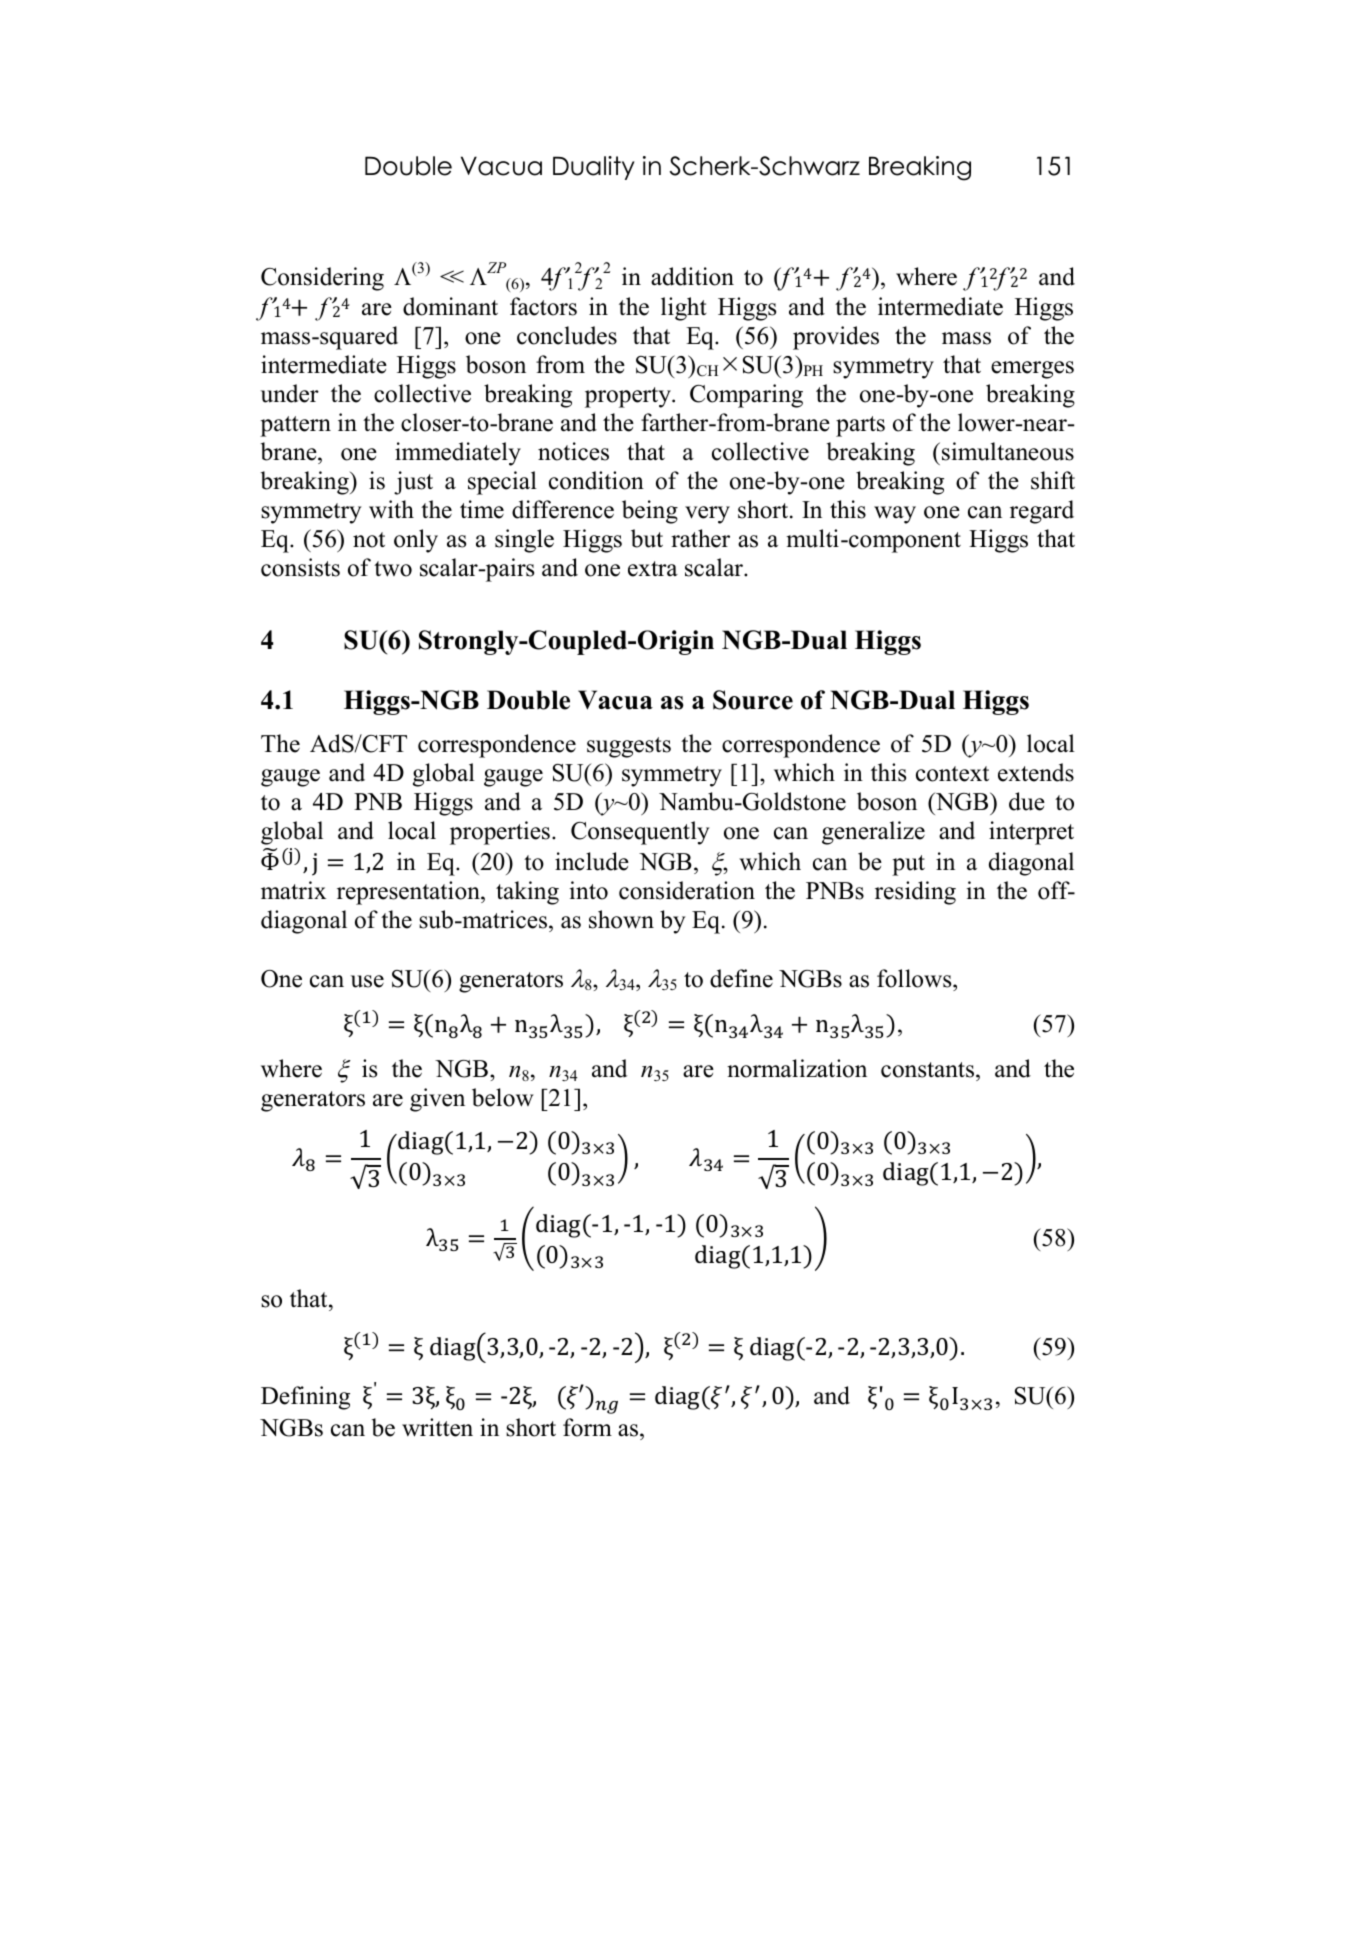 The width and height of the screenshot is (1368, 1935). I want to click on emerges, so click(1032, 370).
